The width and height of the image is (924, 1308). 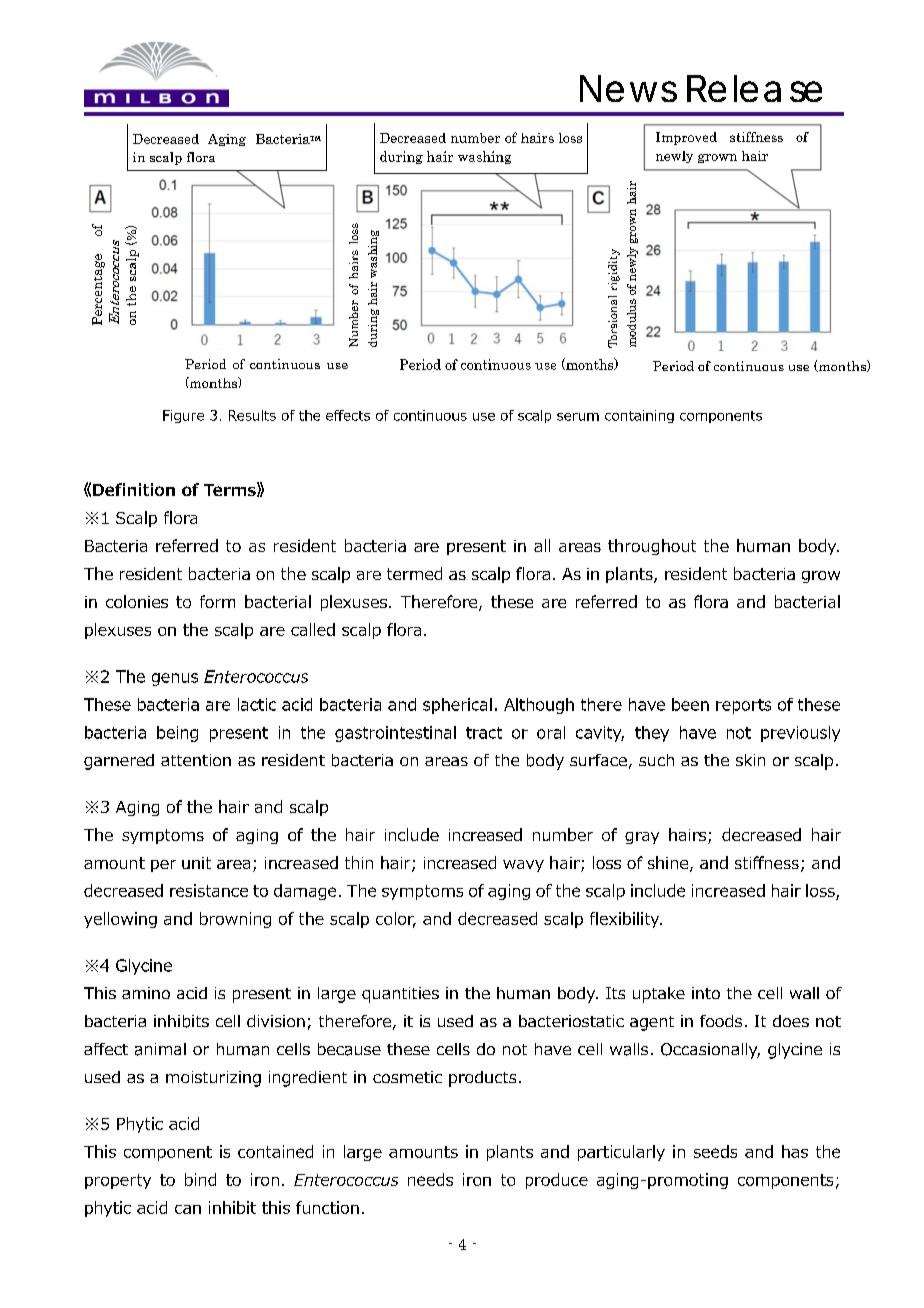 What do you see at coordinates (652, 547) in the image?
I see `throughout` at bounding box center [652, 547].
